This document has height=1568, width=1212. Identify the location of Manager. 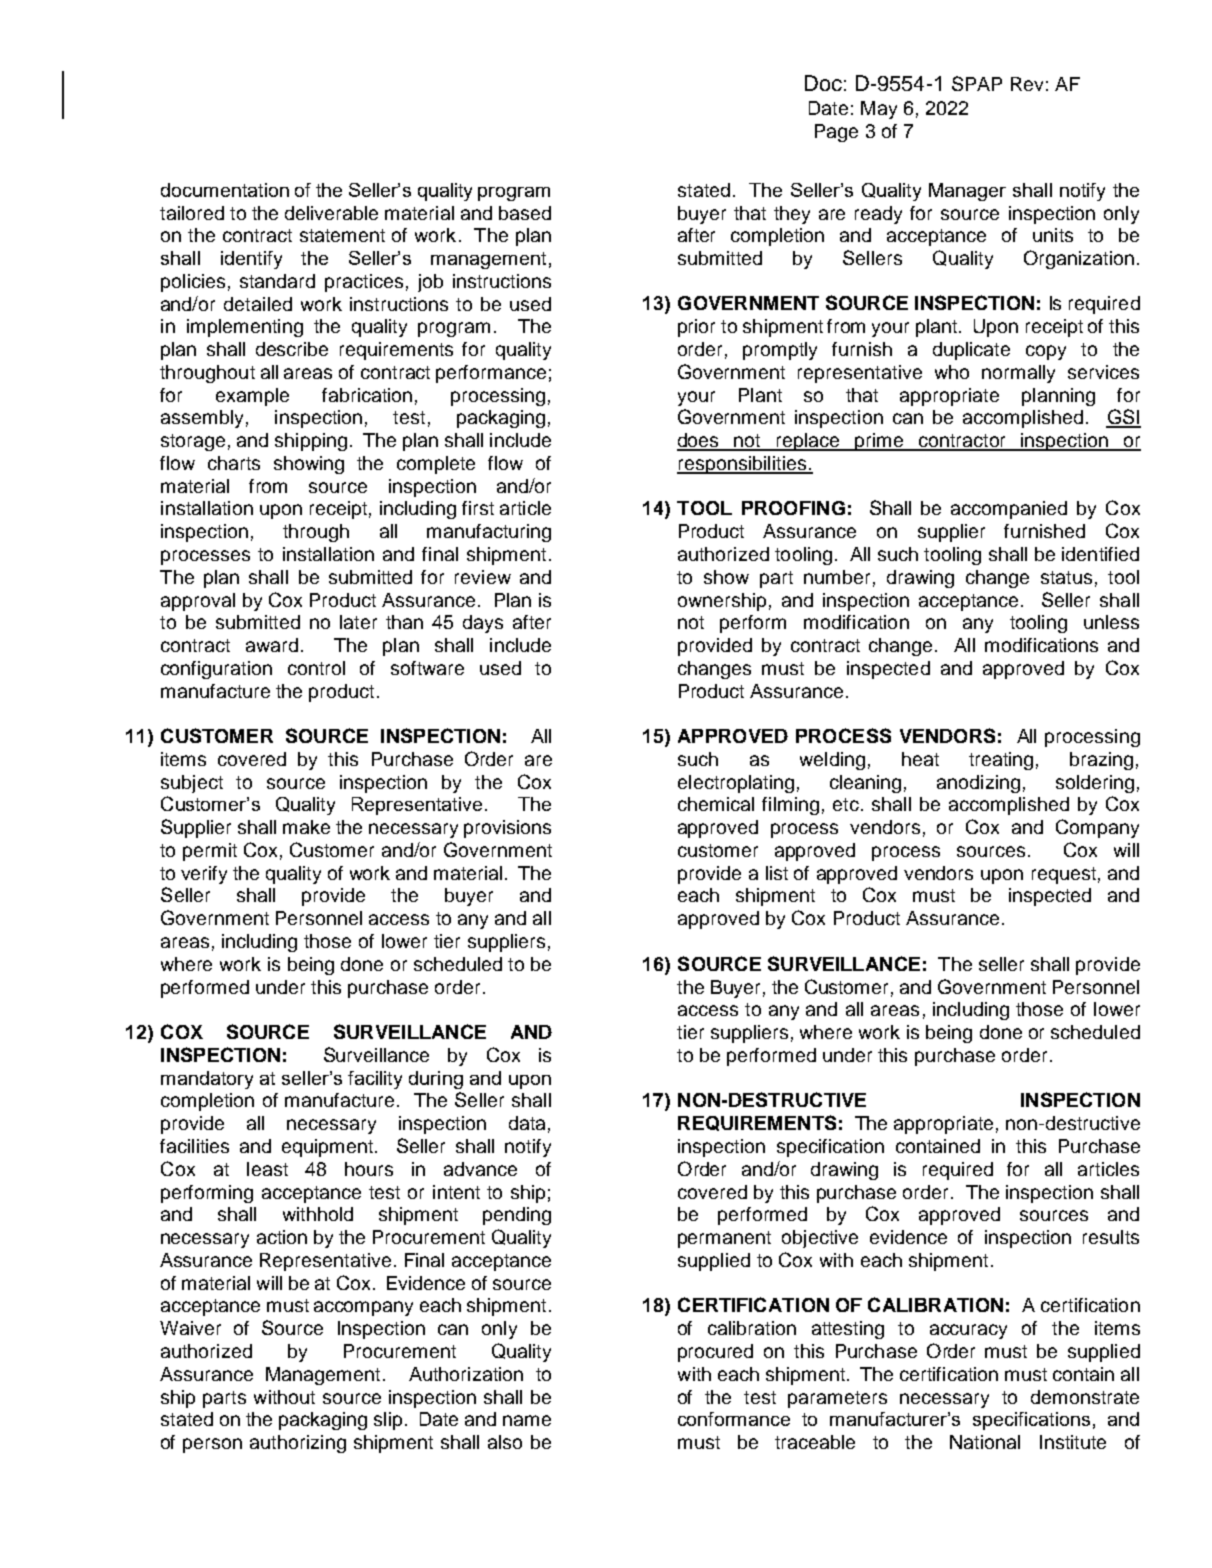
(967, 192).
